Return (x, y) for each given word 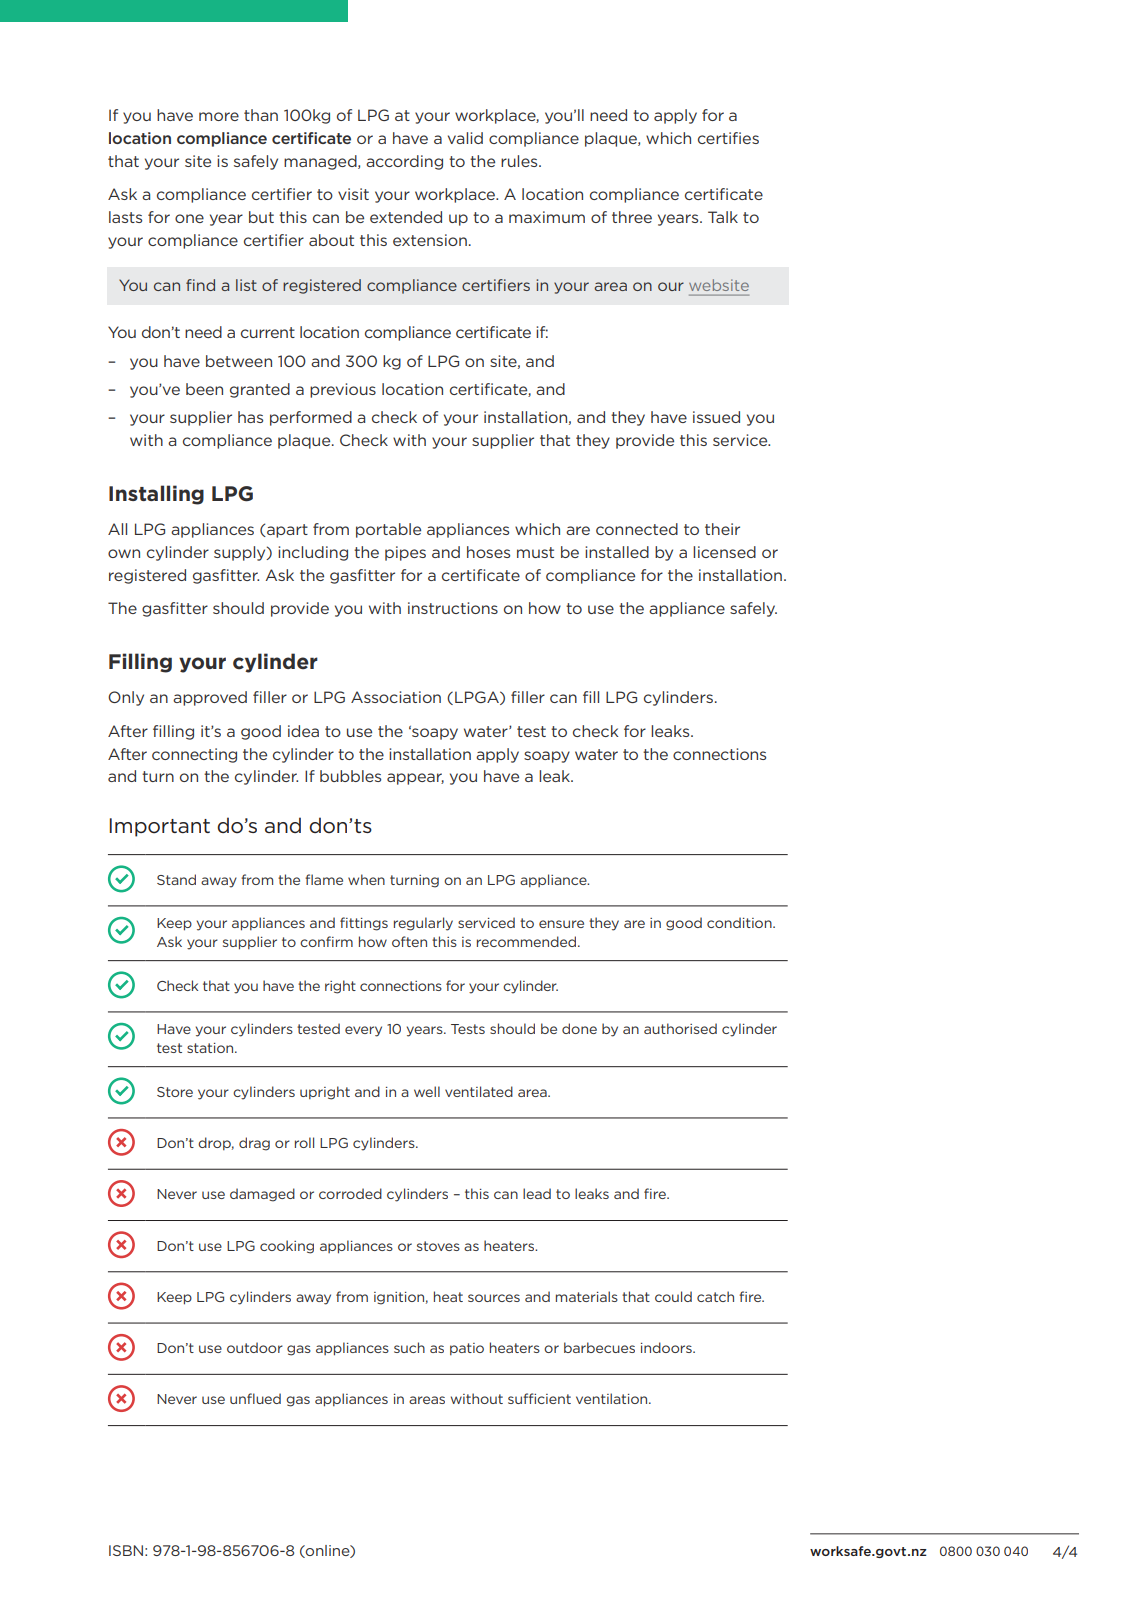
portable (388, 530)
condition (740, 922)
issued (716, 417)
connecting (194, 755)
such (409, 1347)
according (404, 162)
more (219, 116)
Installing (156, 495)
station (211, 1048)
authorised (680, 1028)
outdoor (255, 1347)
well (427, 1091)
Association (396, 697)
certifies (728, 138)
